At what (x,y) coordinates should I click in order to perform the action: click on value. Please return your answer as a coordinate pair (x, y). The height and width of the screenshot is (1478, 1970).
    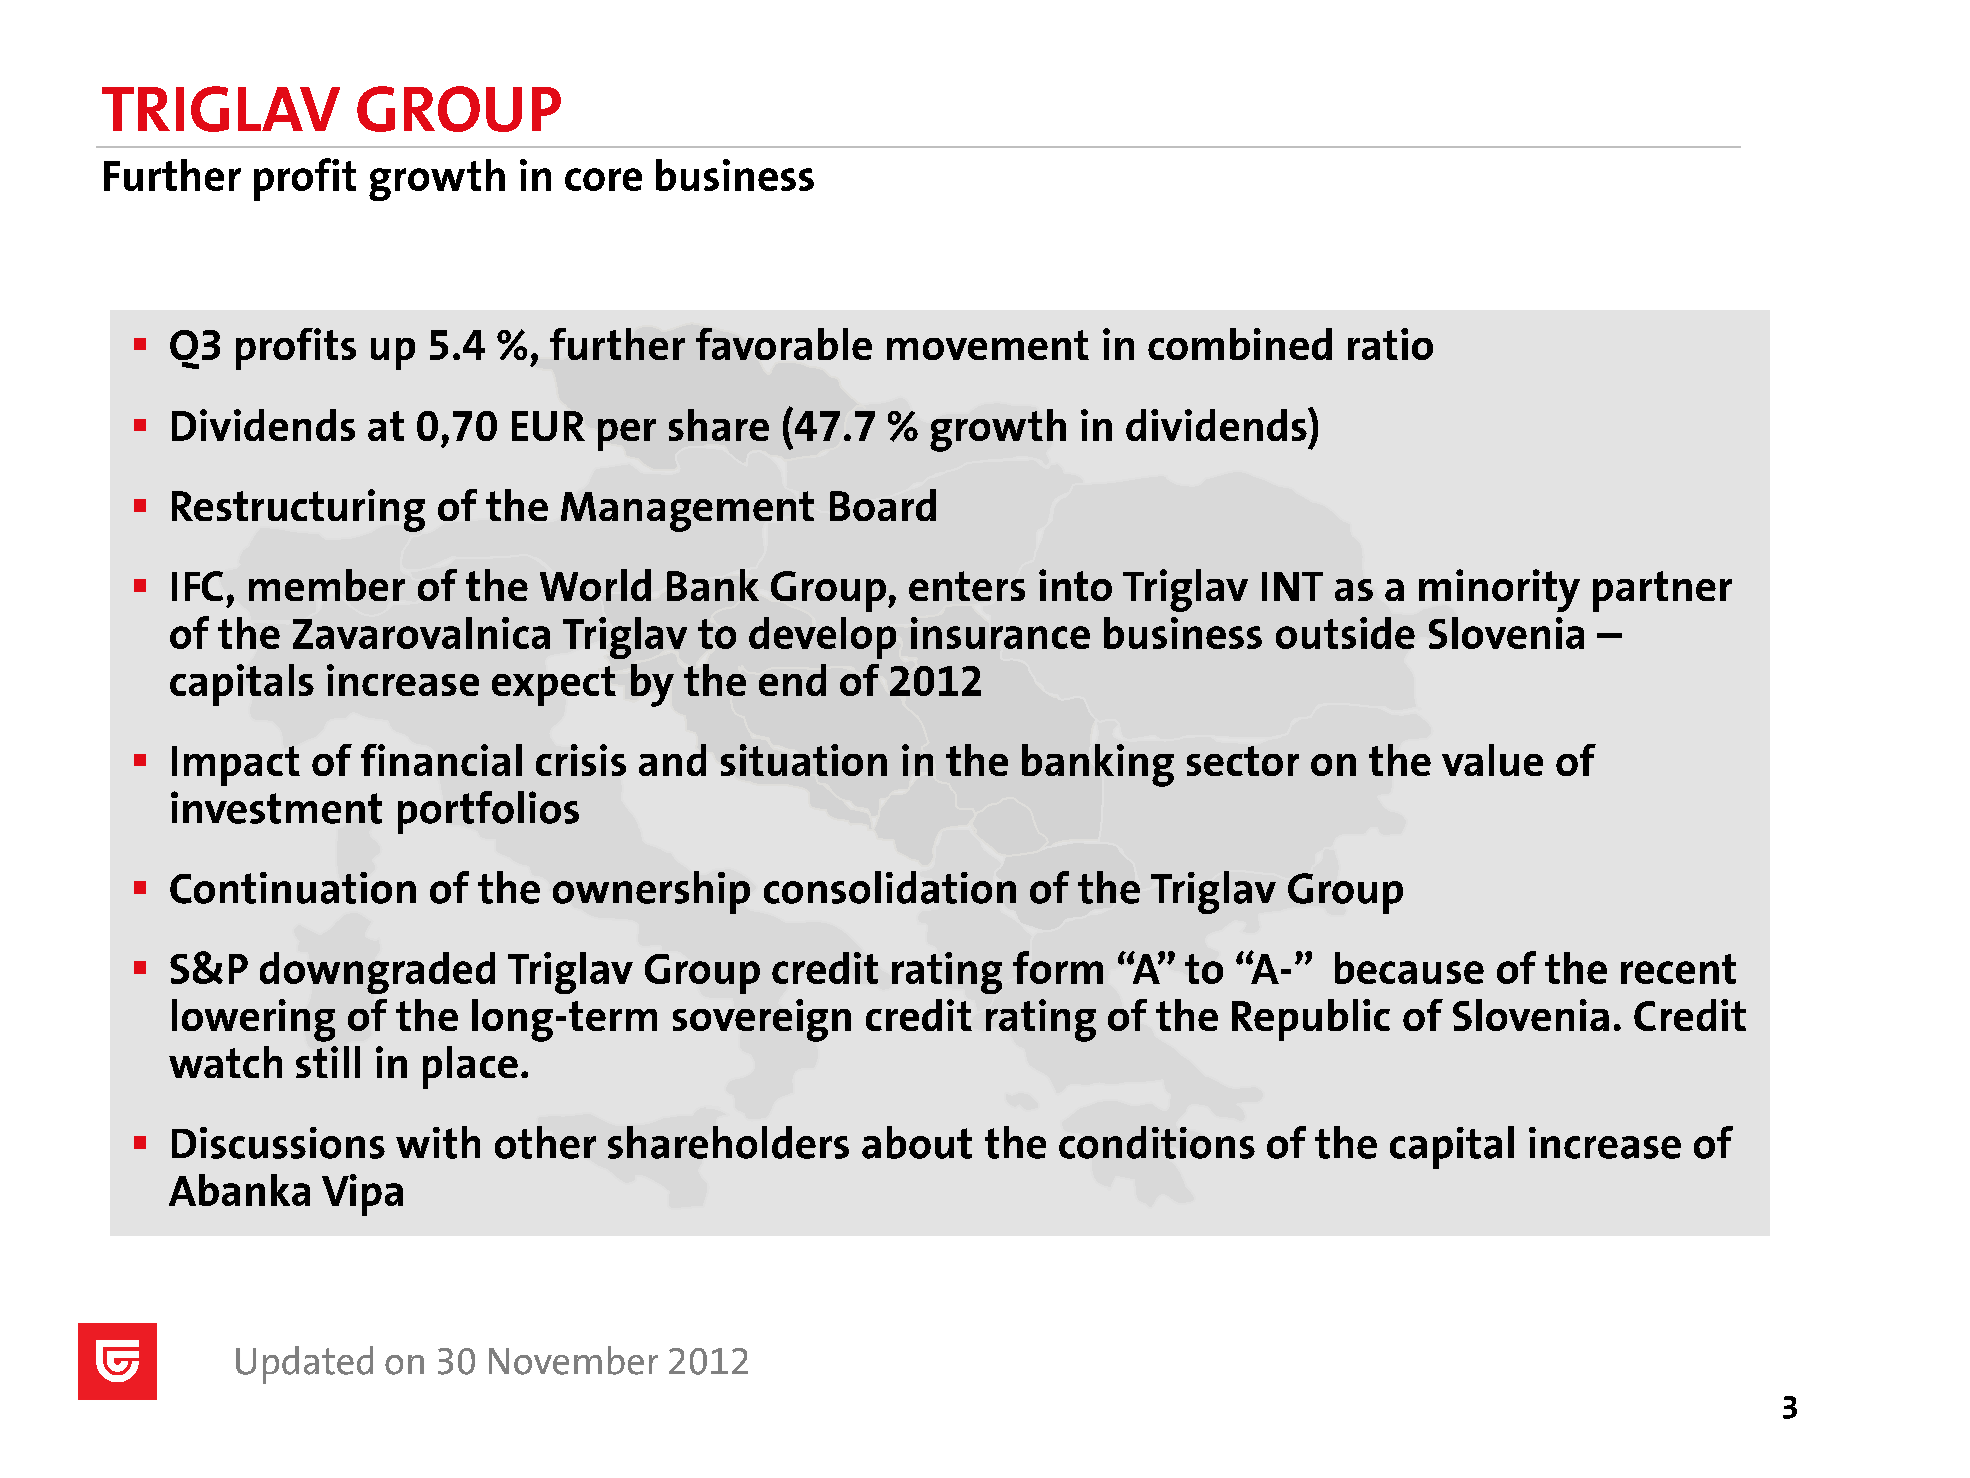
    Looking at the image, I should click on (1492, 760).
